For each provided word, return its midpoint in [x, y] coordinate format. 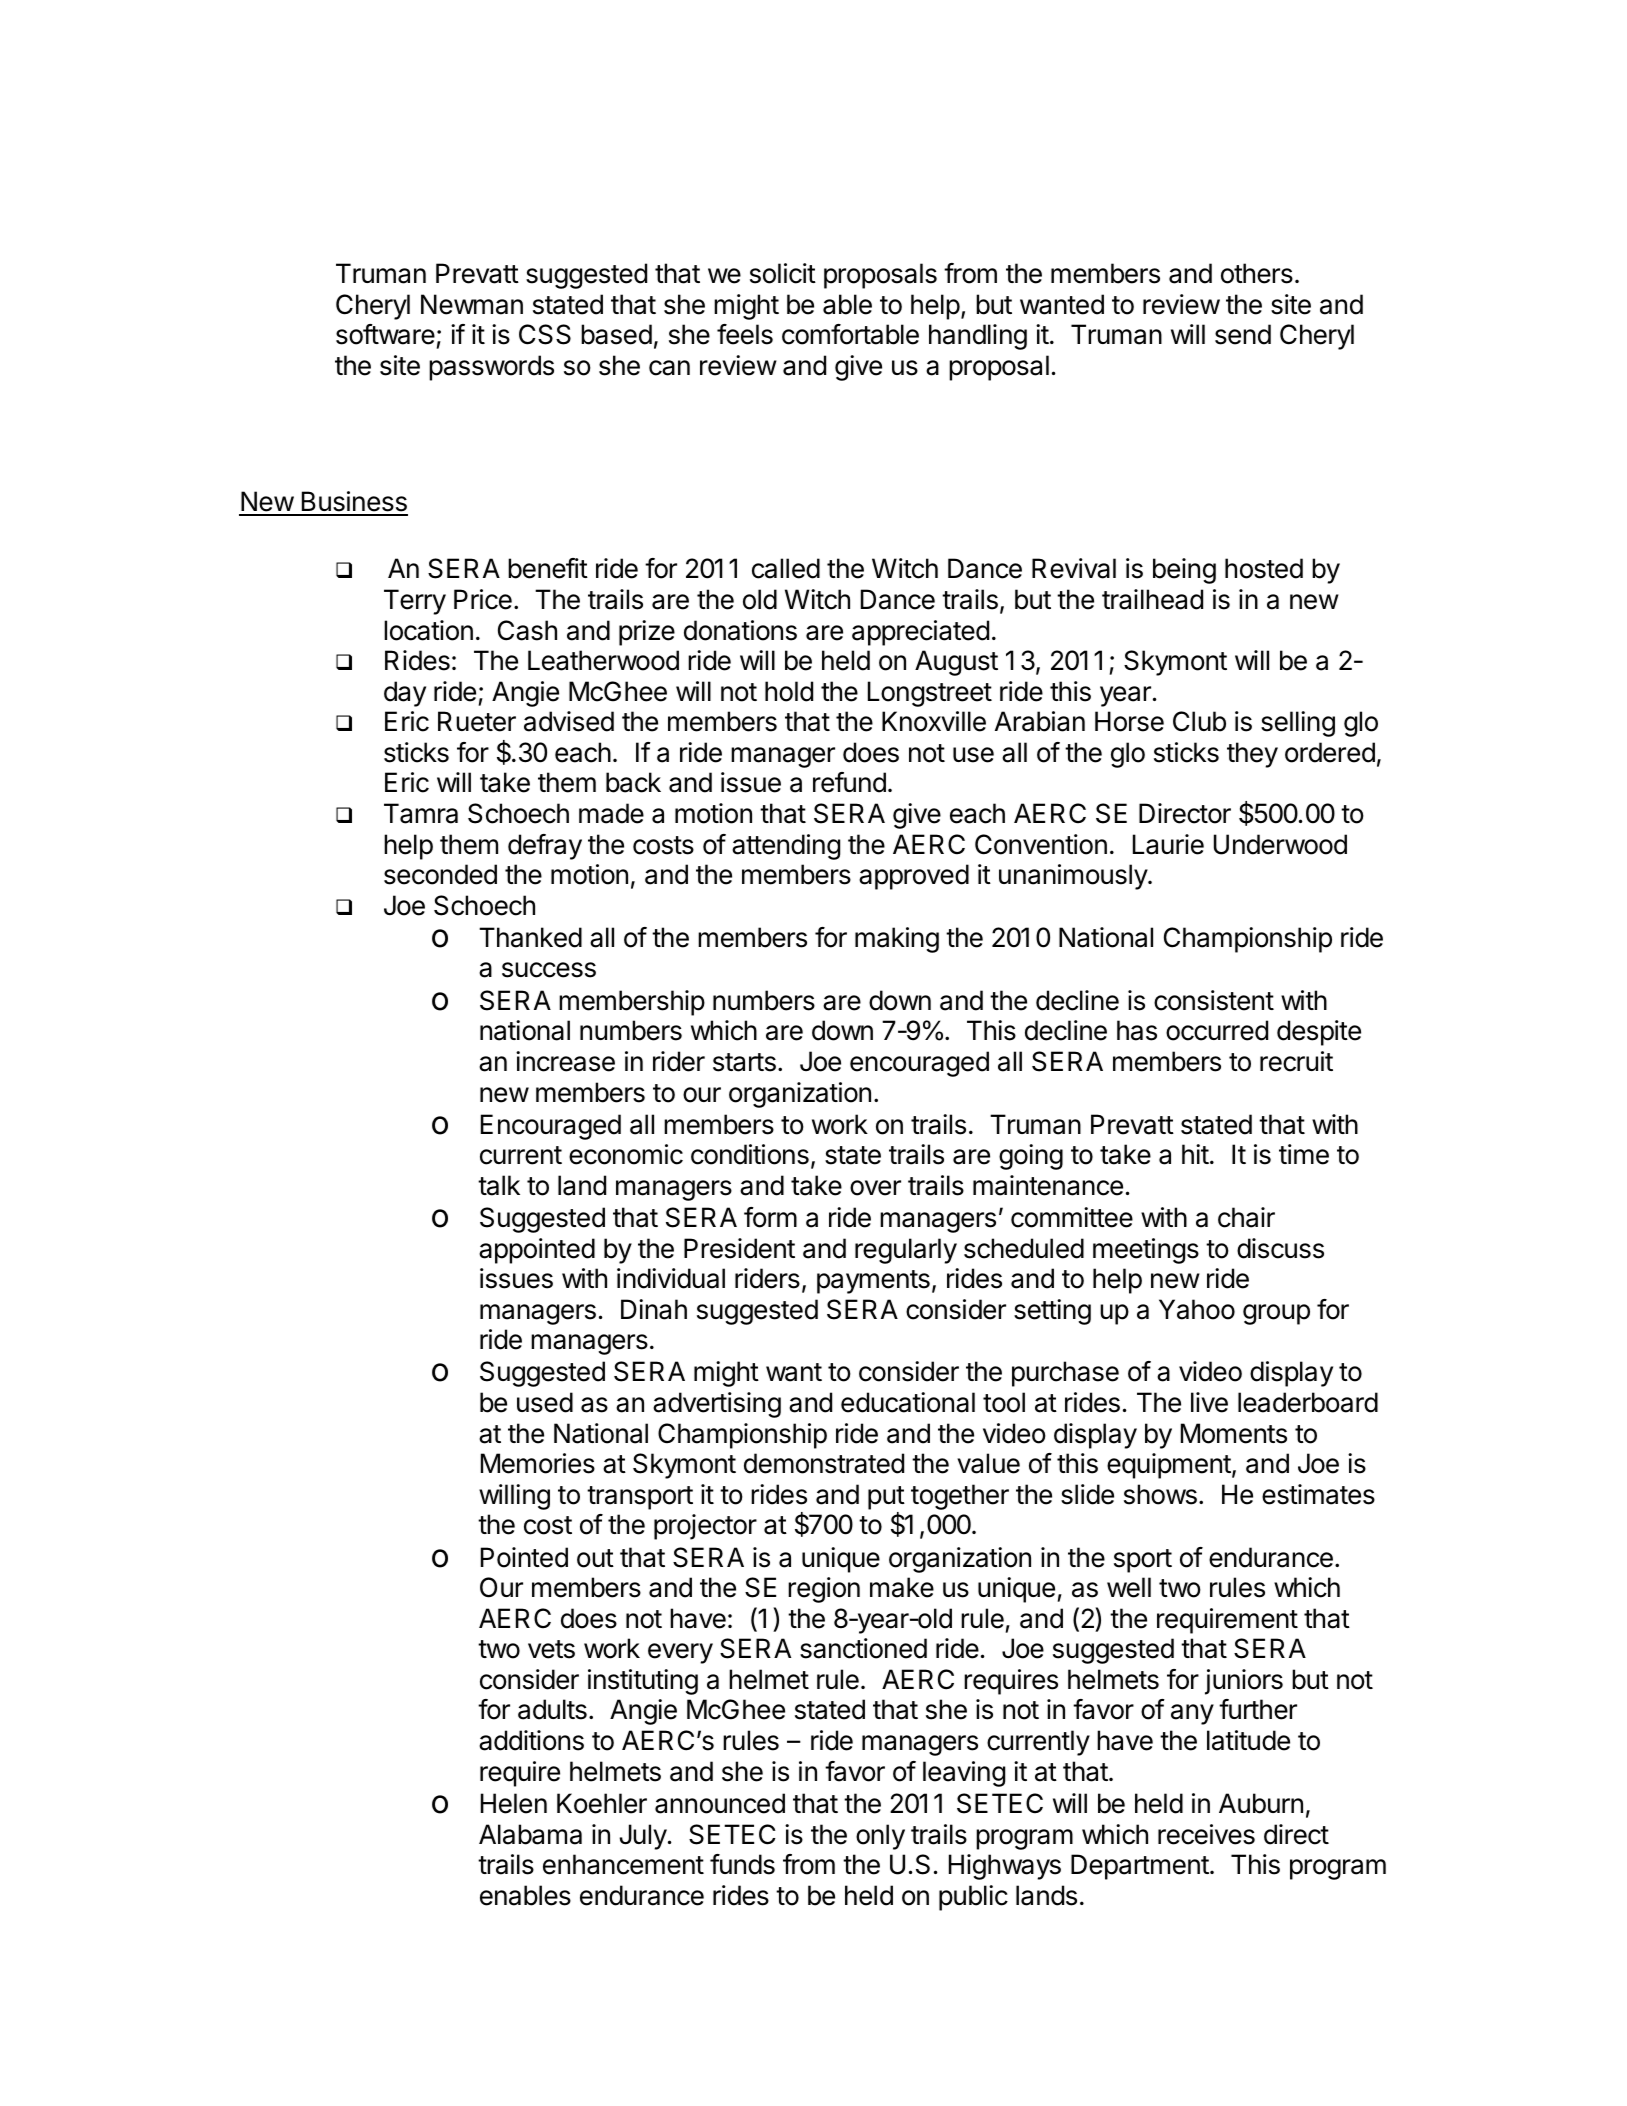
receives [1206, 1834]
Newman [472, 304]
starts [744, 1062]
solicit [783, 273]
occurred [1217, 1030]
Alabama [530, 1834]
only [880, 1837]
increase [565, 1061]
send [1243, 334]
